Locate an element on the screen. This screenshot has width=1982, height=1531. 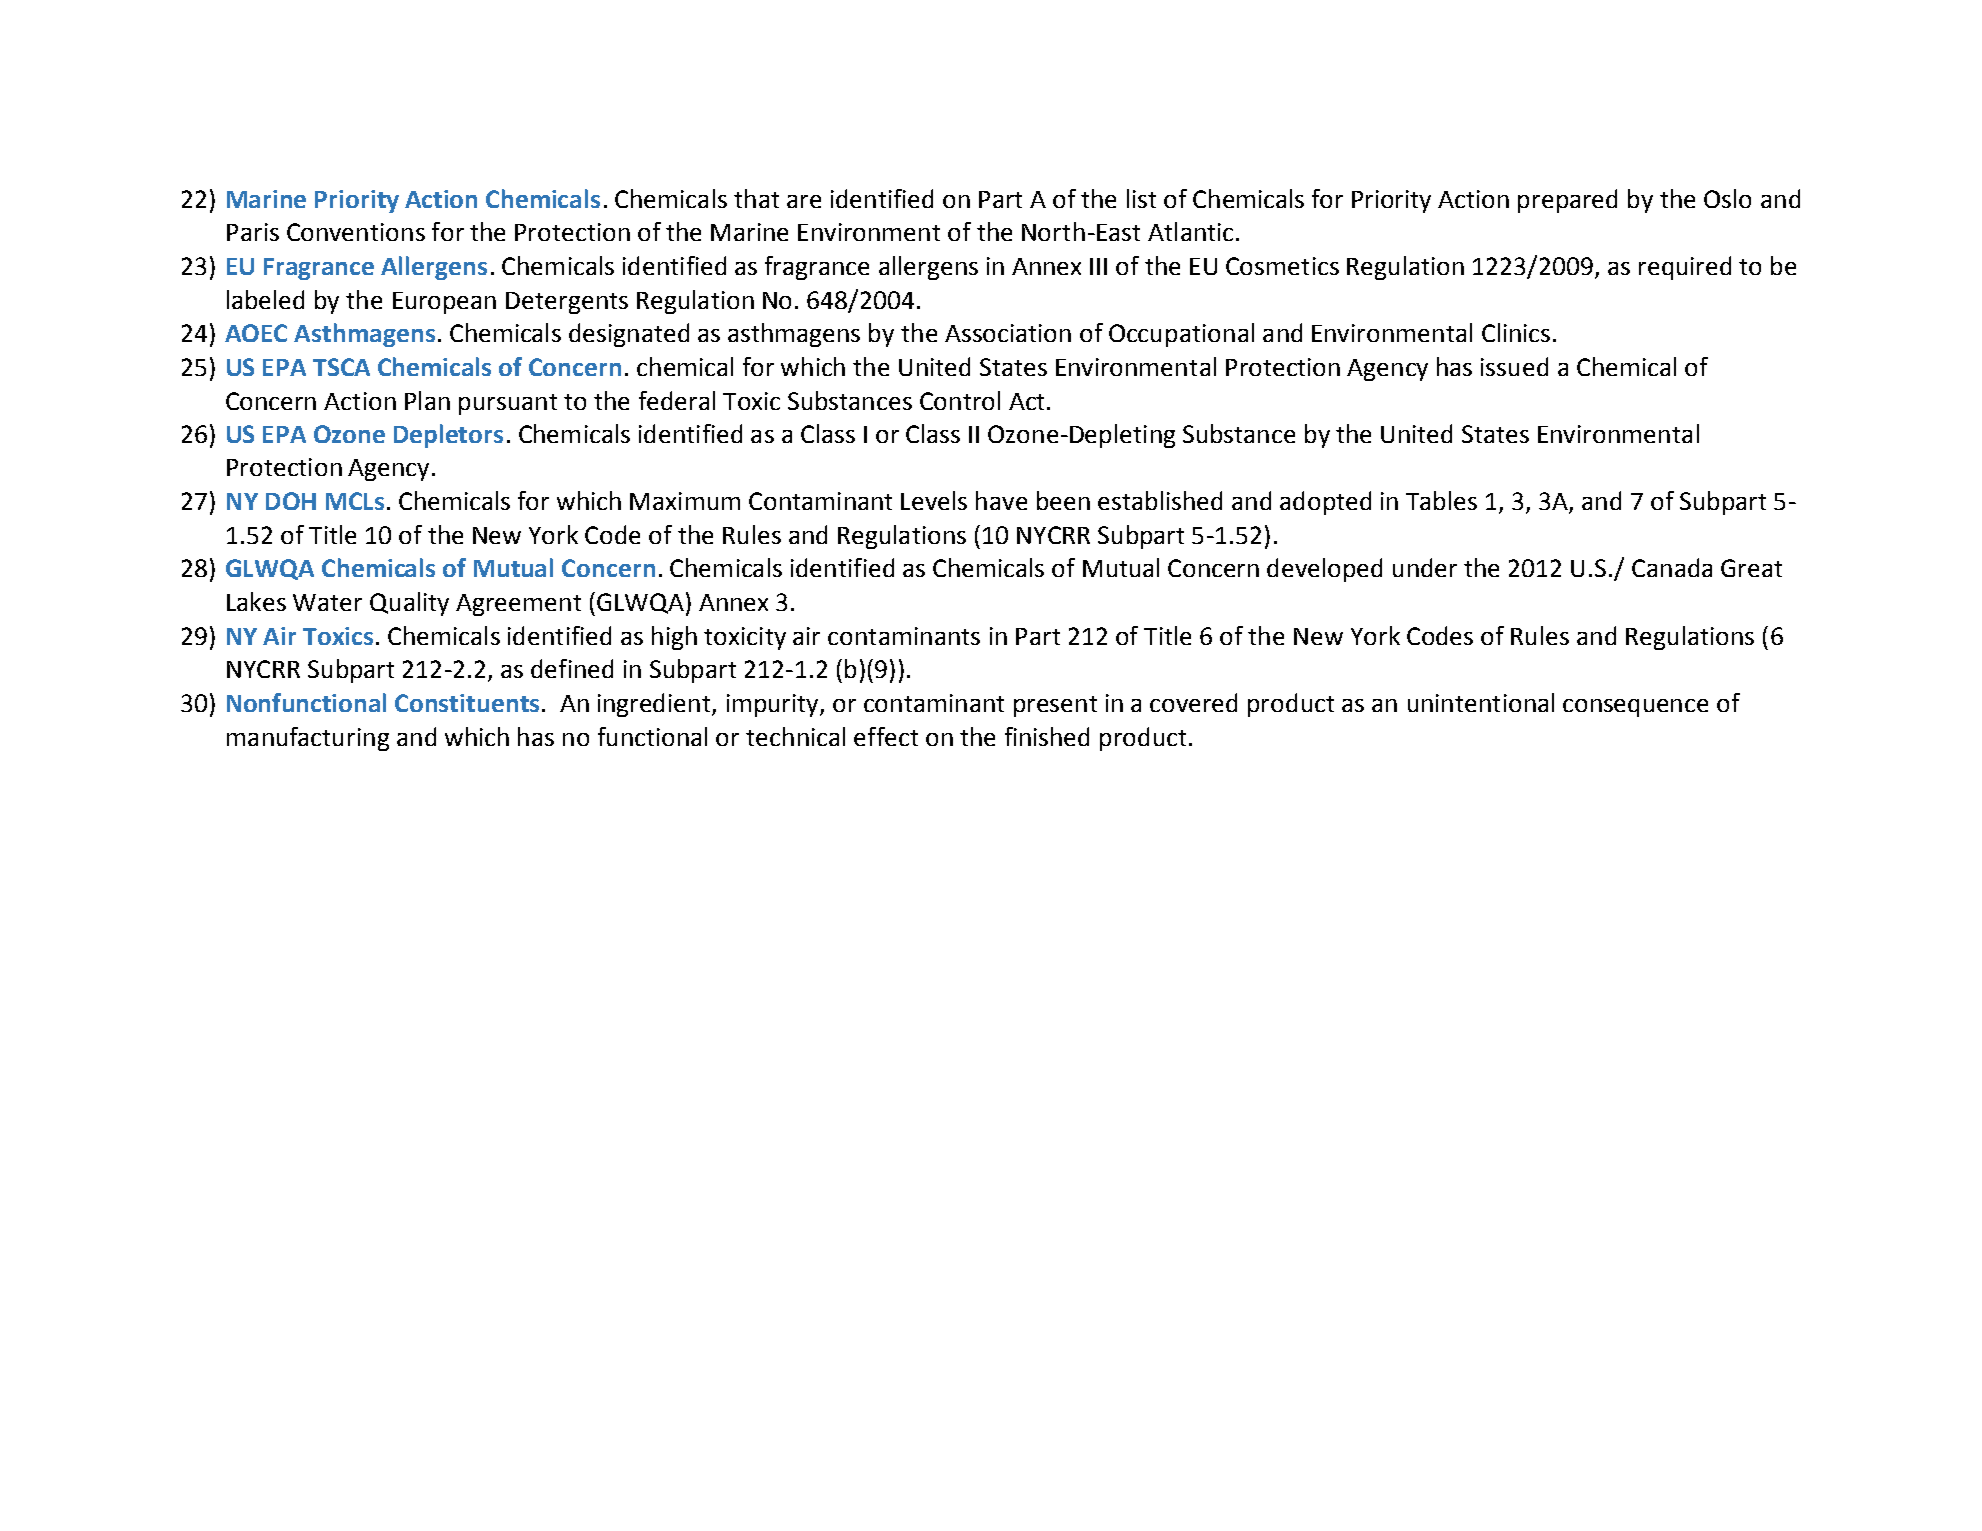
have is located at coordinates (1001, 500).
